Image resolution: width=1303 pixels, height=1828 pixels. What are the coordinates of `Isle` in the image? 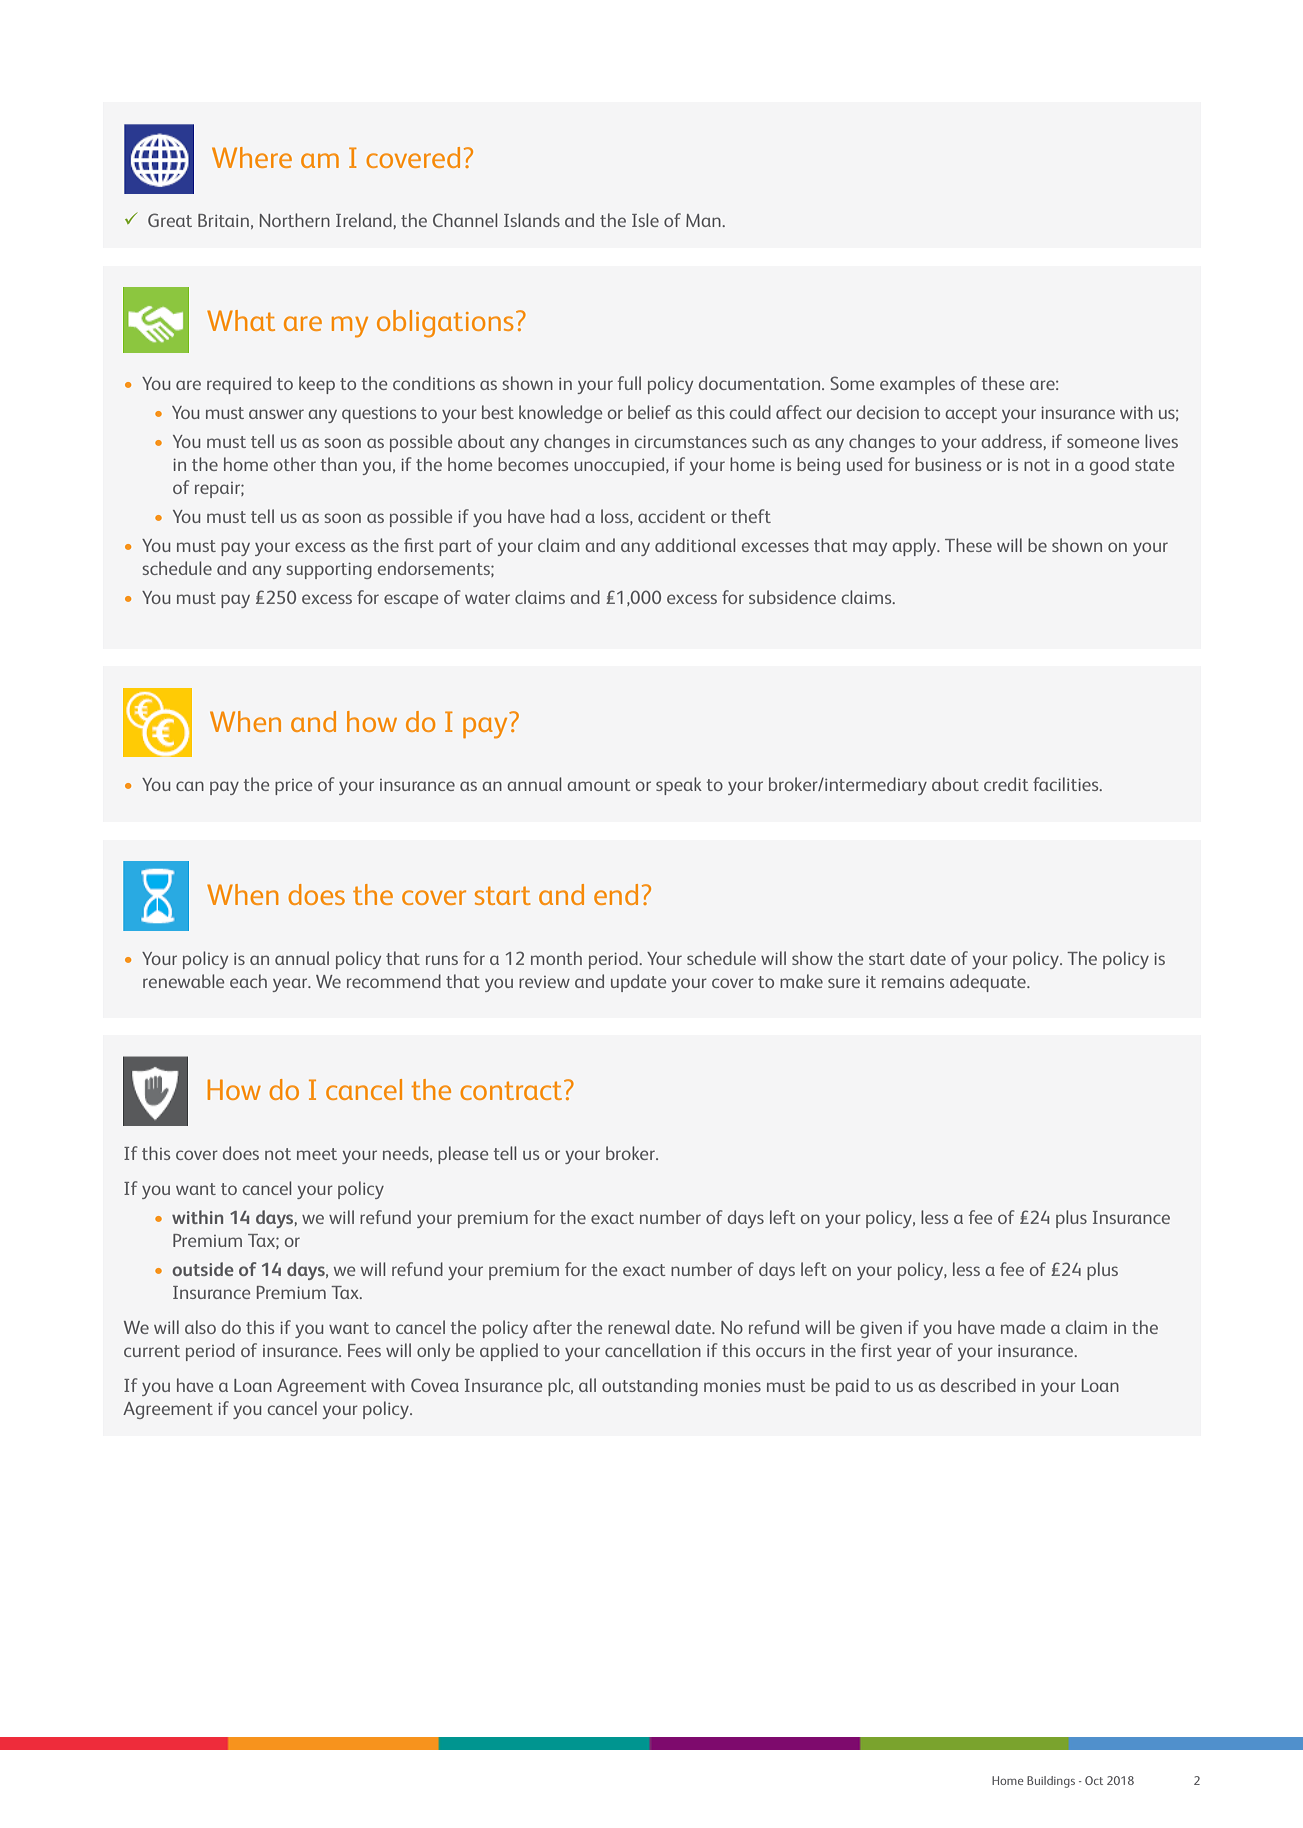 It's located at (645, 220).
